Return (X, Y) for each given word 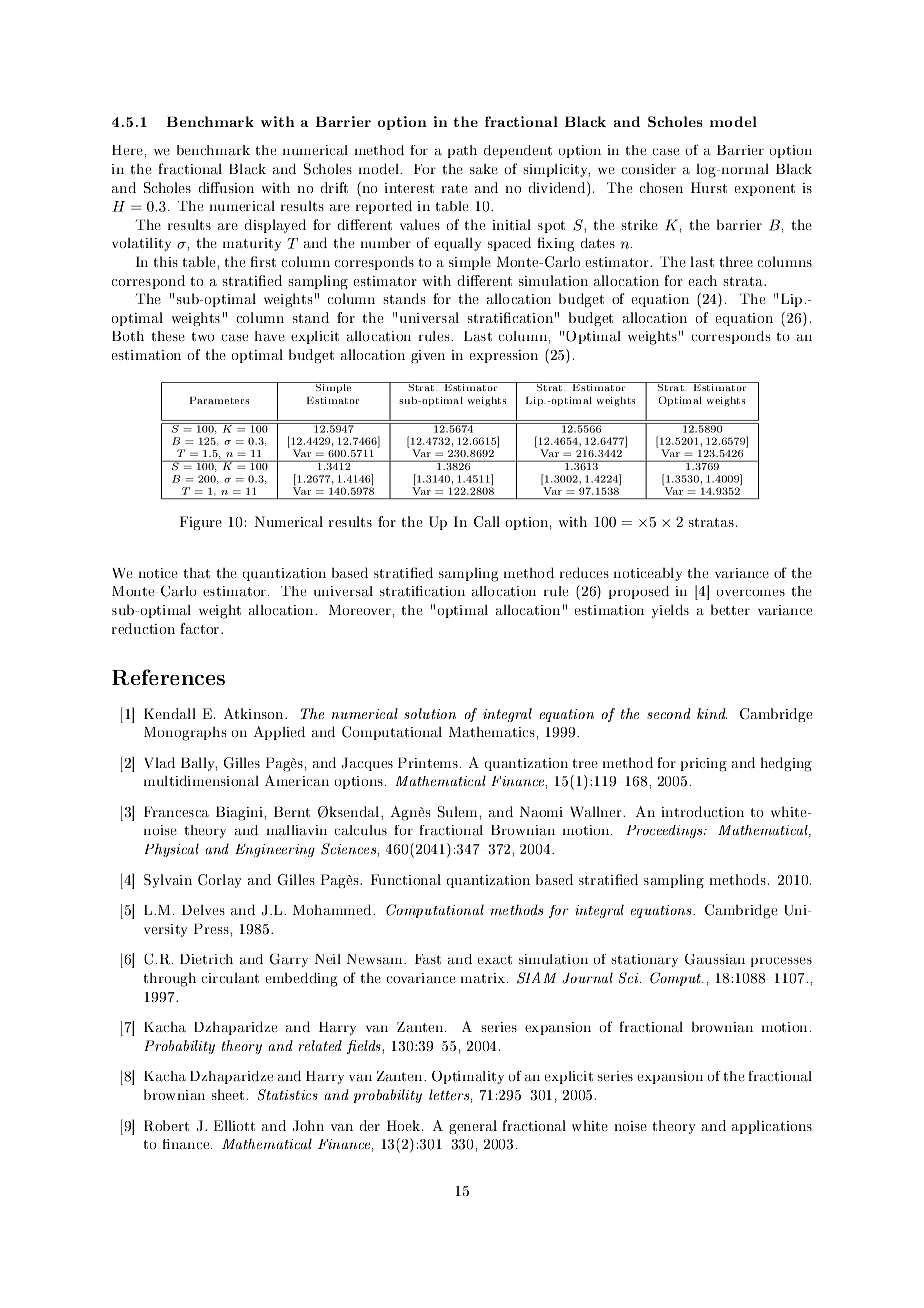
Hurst (709, 187)
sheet (228, 1094)
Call (487, 521)
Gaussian (715, 959)
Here (128, 150)
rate (455, 188)
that (196, 572)
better (730, 609)
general (473, 1127)
